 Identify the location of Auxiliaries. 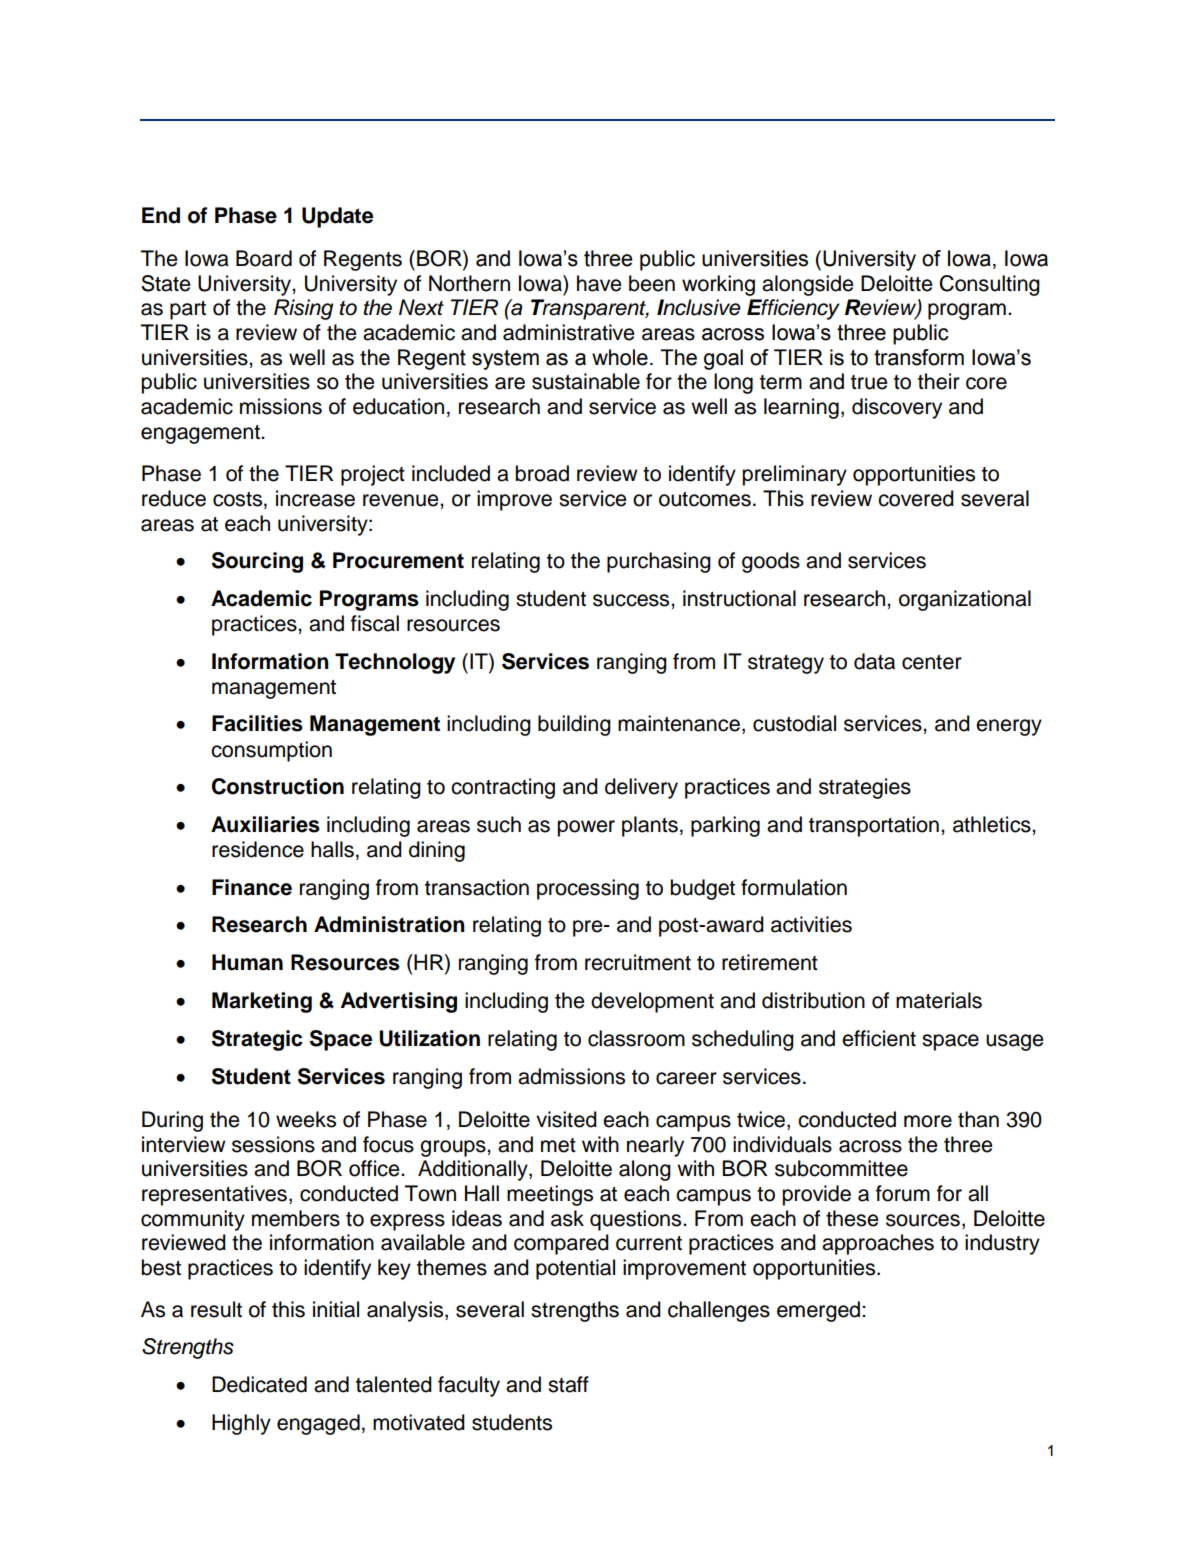
(265, 824).
